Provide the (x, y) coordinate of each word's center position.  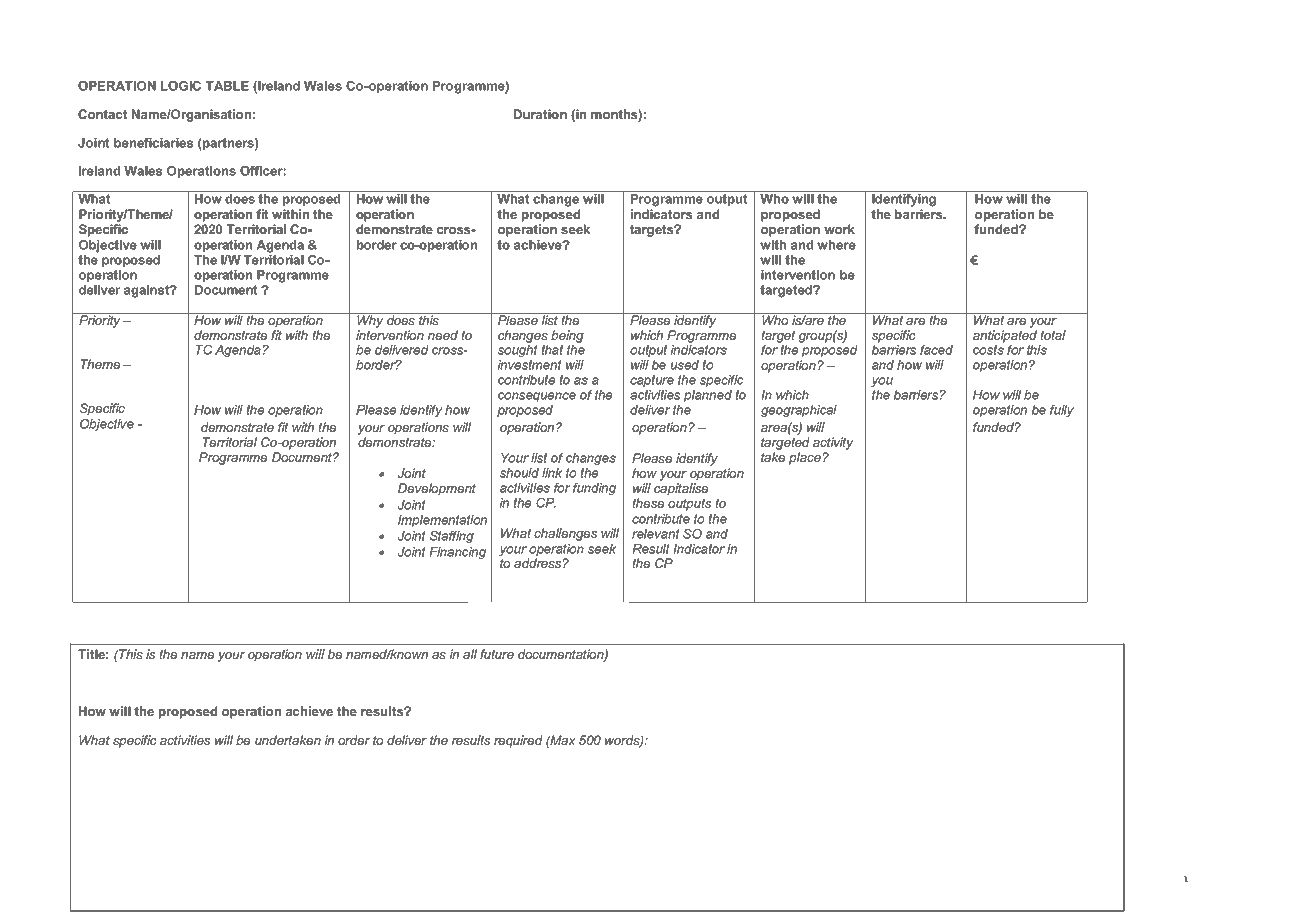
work (839, 229)
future (497, 654)
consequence (537, 397)
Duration (540, 114)
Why (370, 322)
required (518, 741)
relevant (656, 534)
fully (1062, 411)
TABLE (227, 86)
